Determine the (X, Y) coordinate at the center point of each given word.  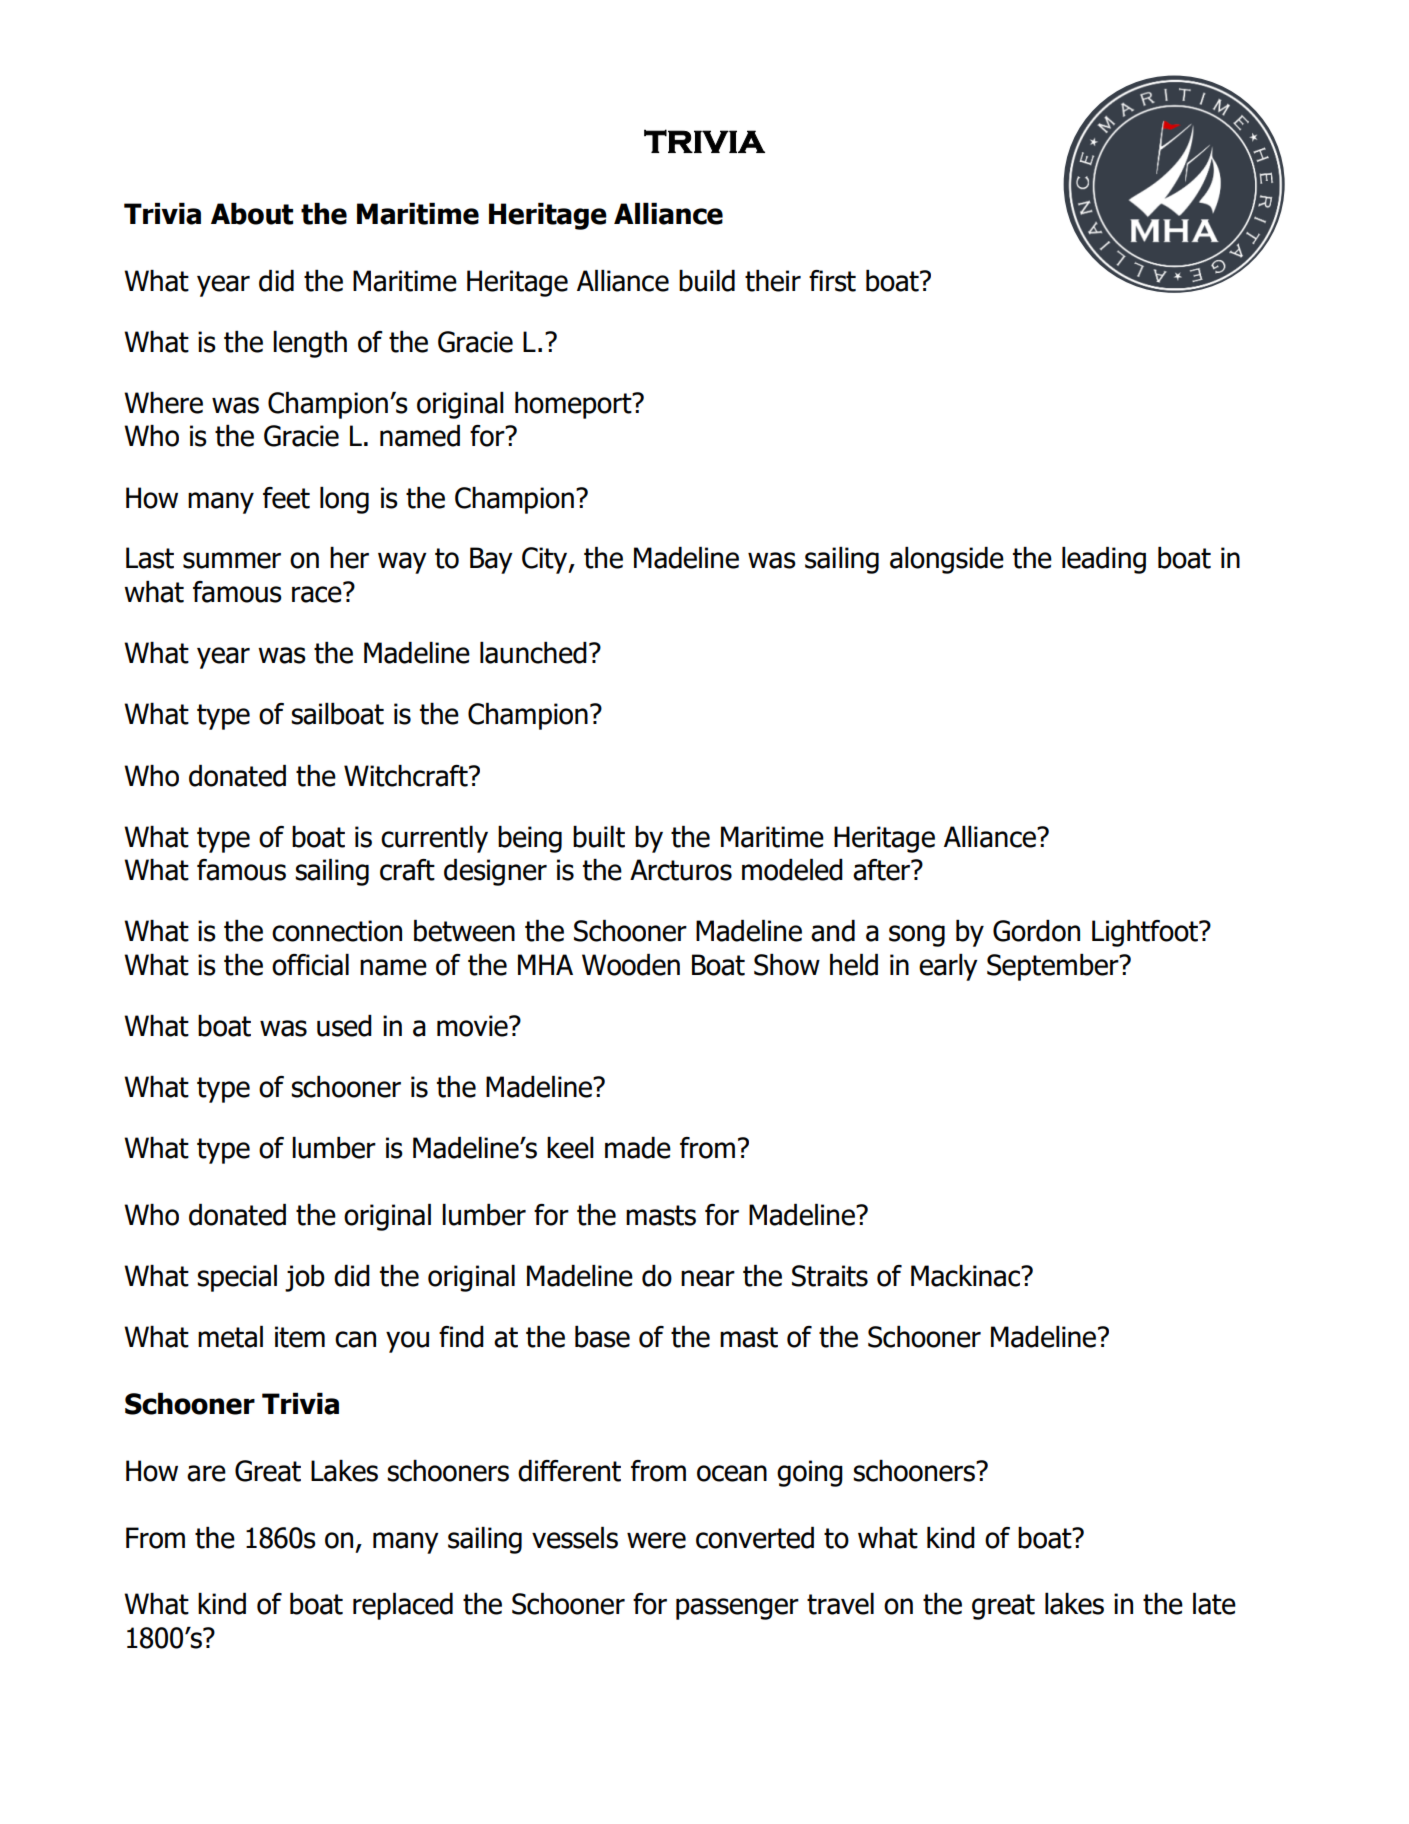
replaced (403, 1606)
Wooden (631, 965)
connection (337, 931)
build (707, 281)
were (656, 1540)
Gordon (1036, 931)
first (832, 281)
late (1214, 1604)
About (252, 214)
